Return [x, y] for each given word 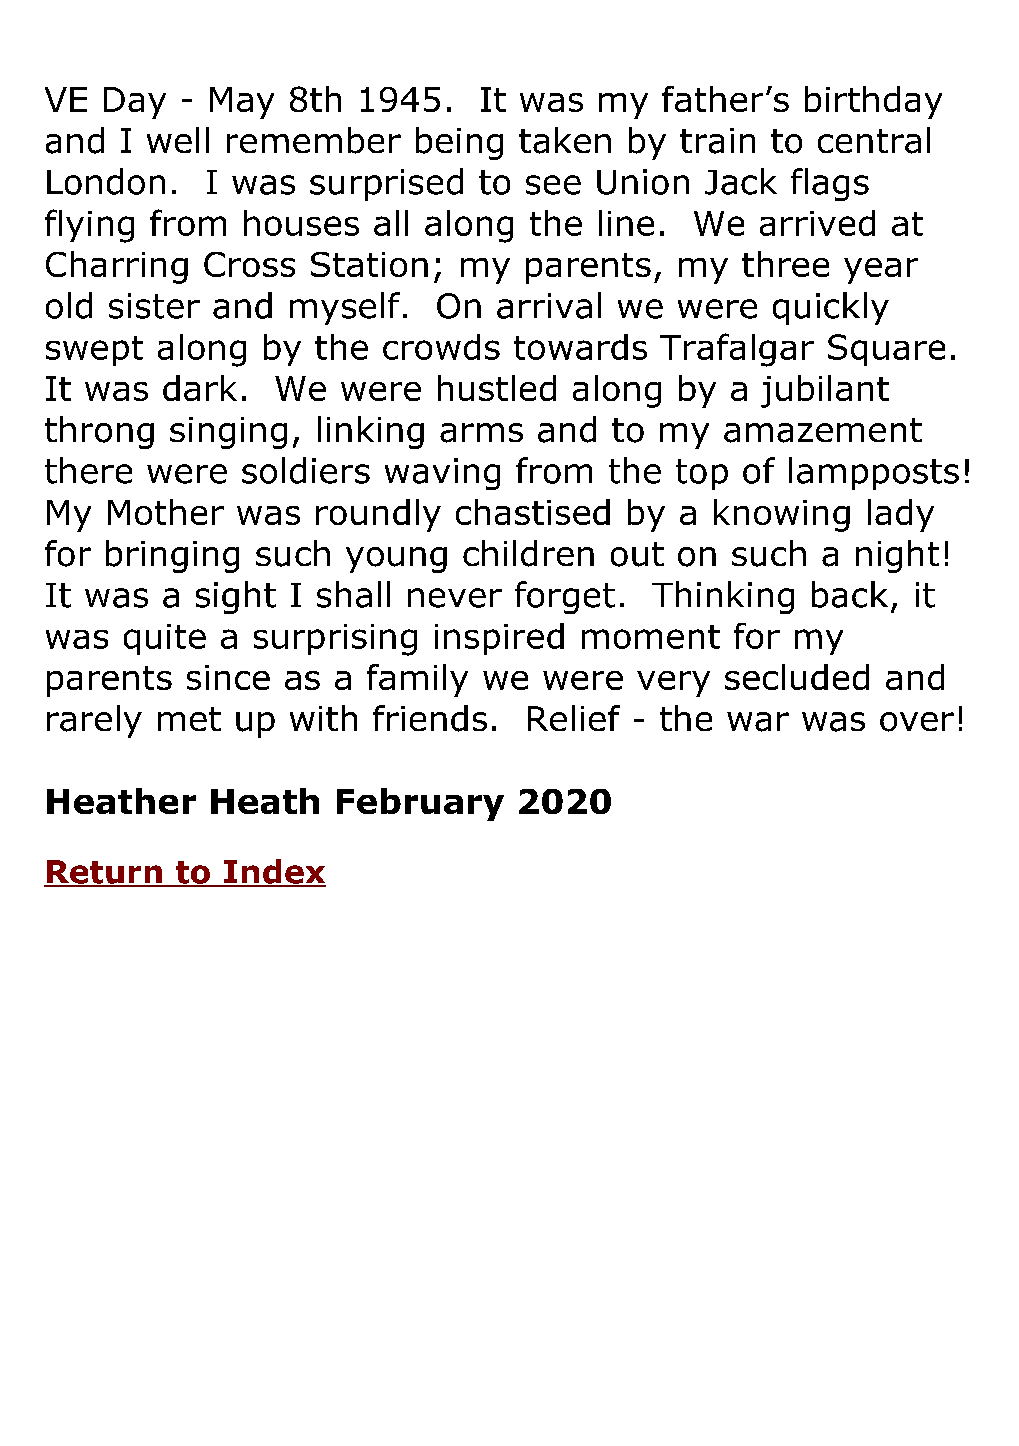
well [178, 140]
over [917, 722]
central [874, 140]
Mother [166, 512]
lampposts [874, 473]
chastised [533, 512]
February [420, 804]
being [459, 143]
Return [104, 873]
